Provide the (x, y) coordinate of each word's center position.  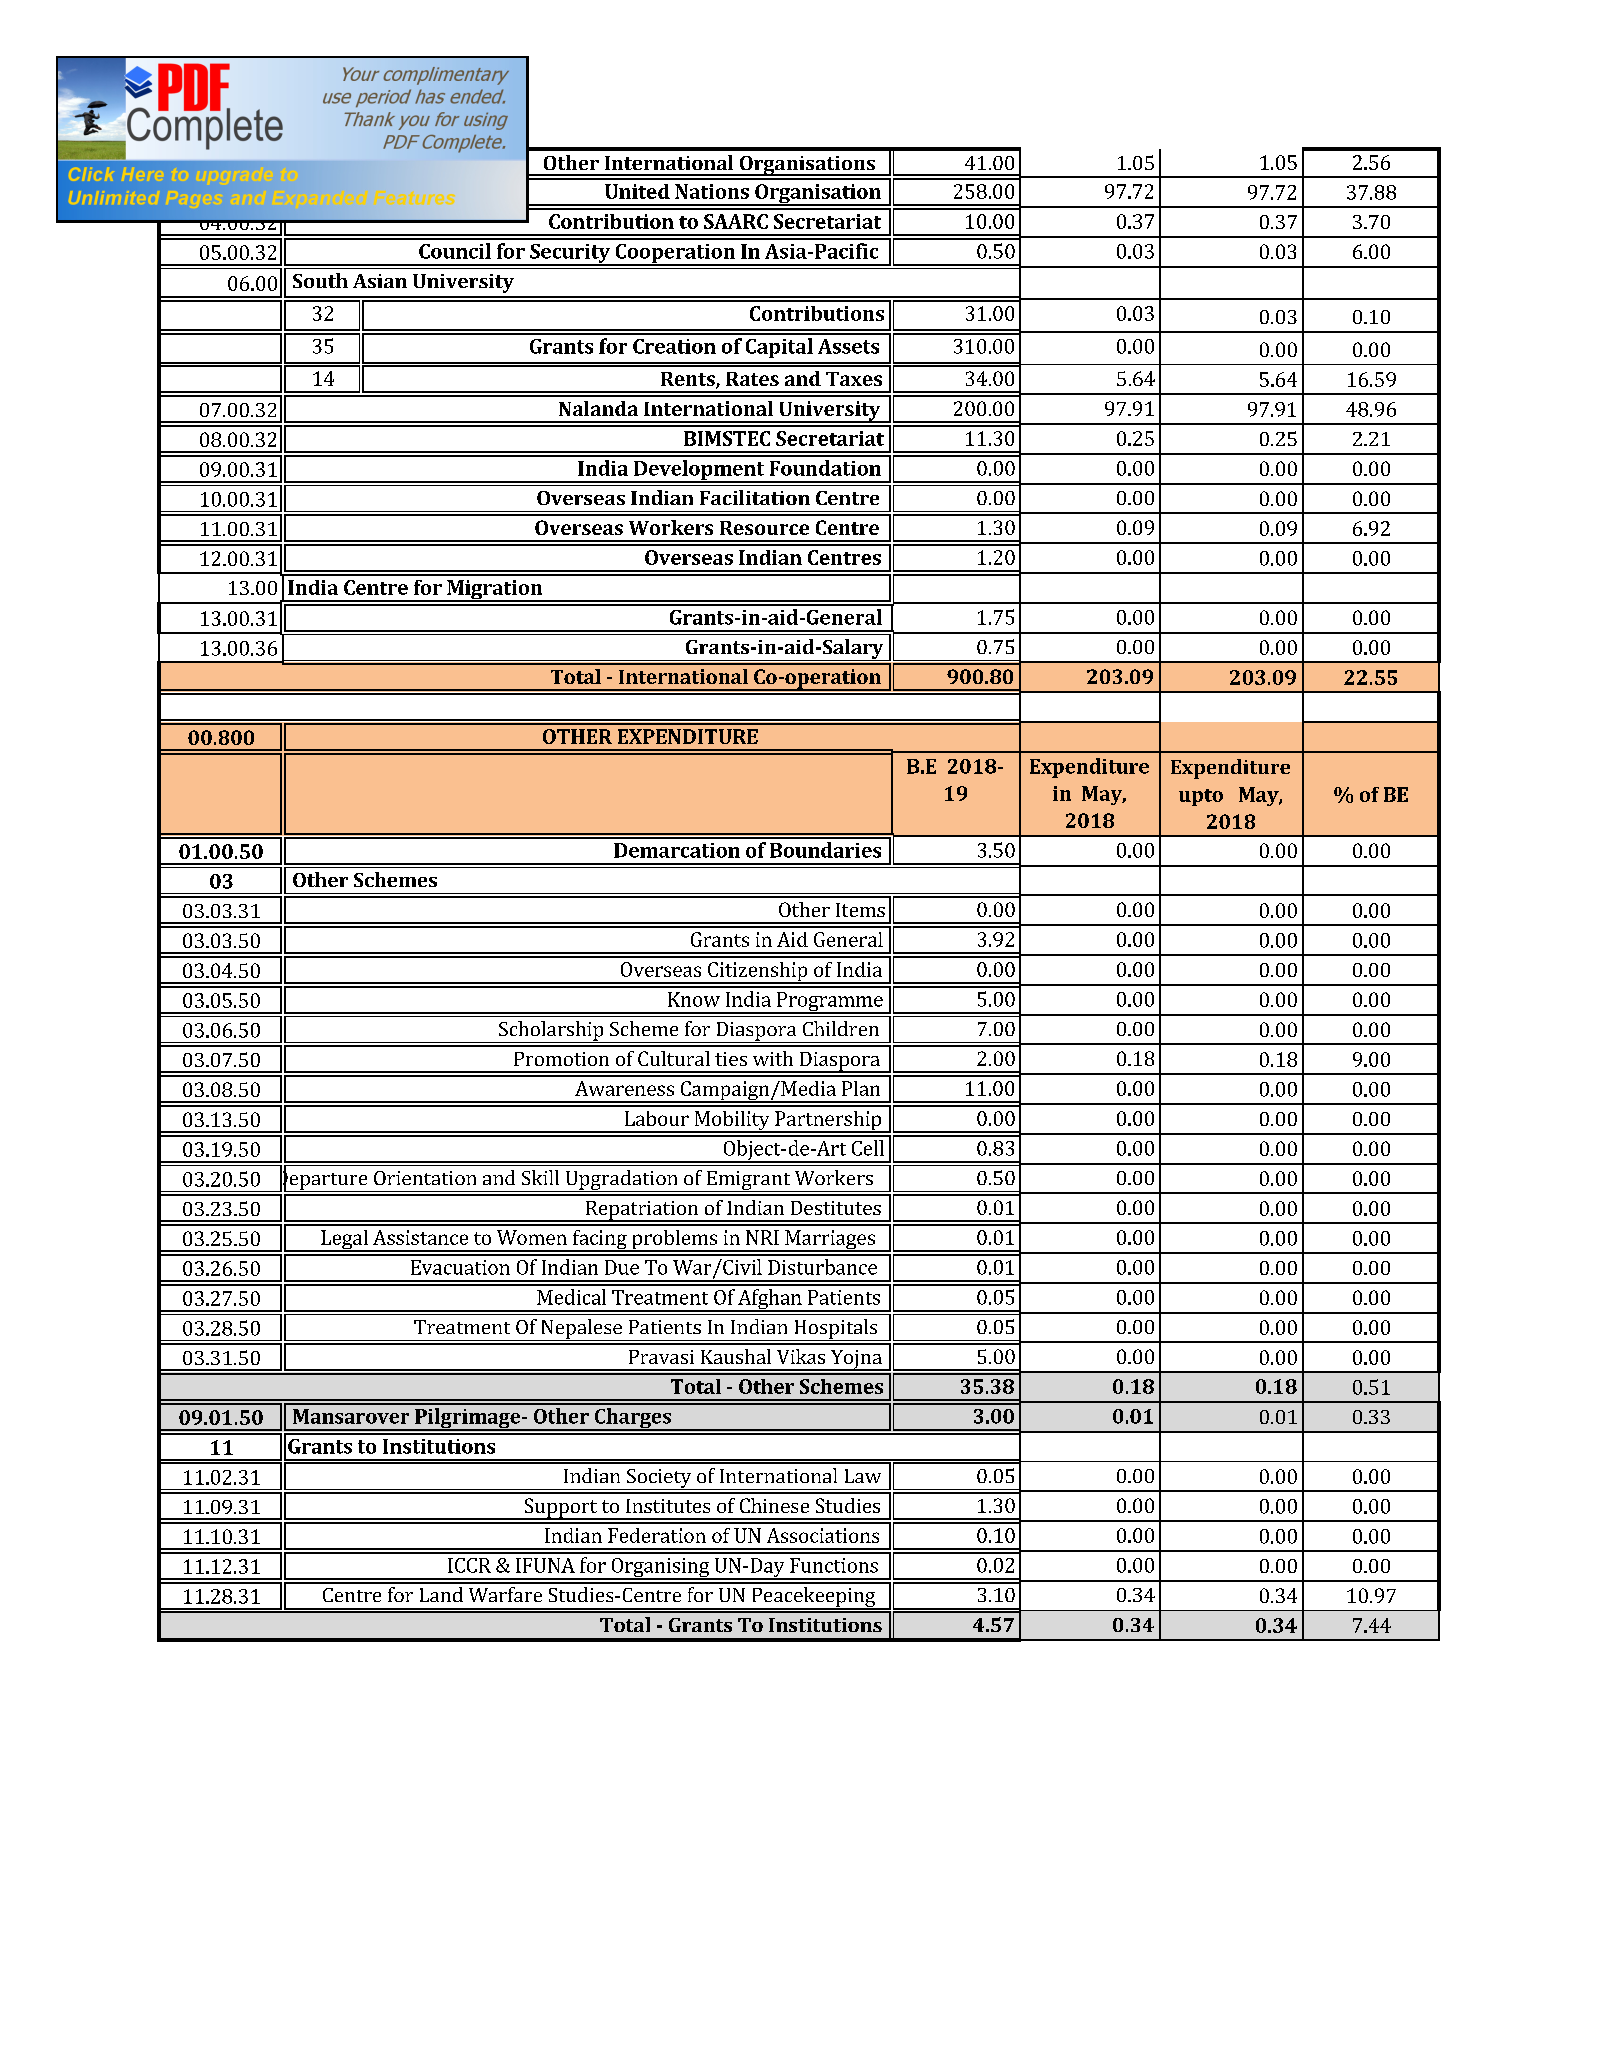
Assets (848, 346)
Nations (712, 191)
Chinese (774, 1505)
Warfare (505, 1594)
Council (455, 251)
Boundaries (825, 850)
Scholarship (551, 1032)
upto (1201, 797)
